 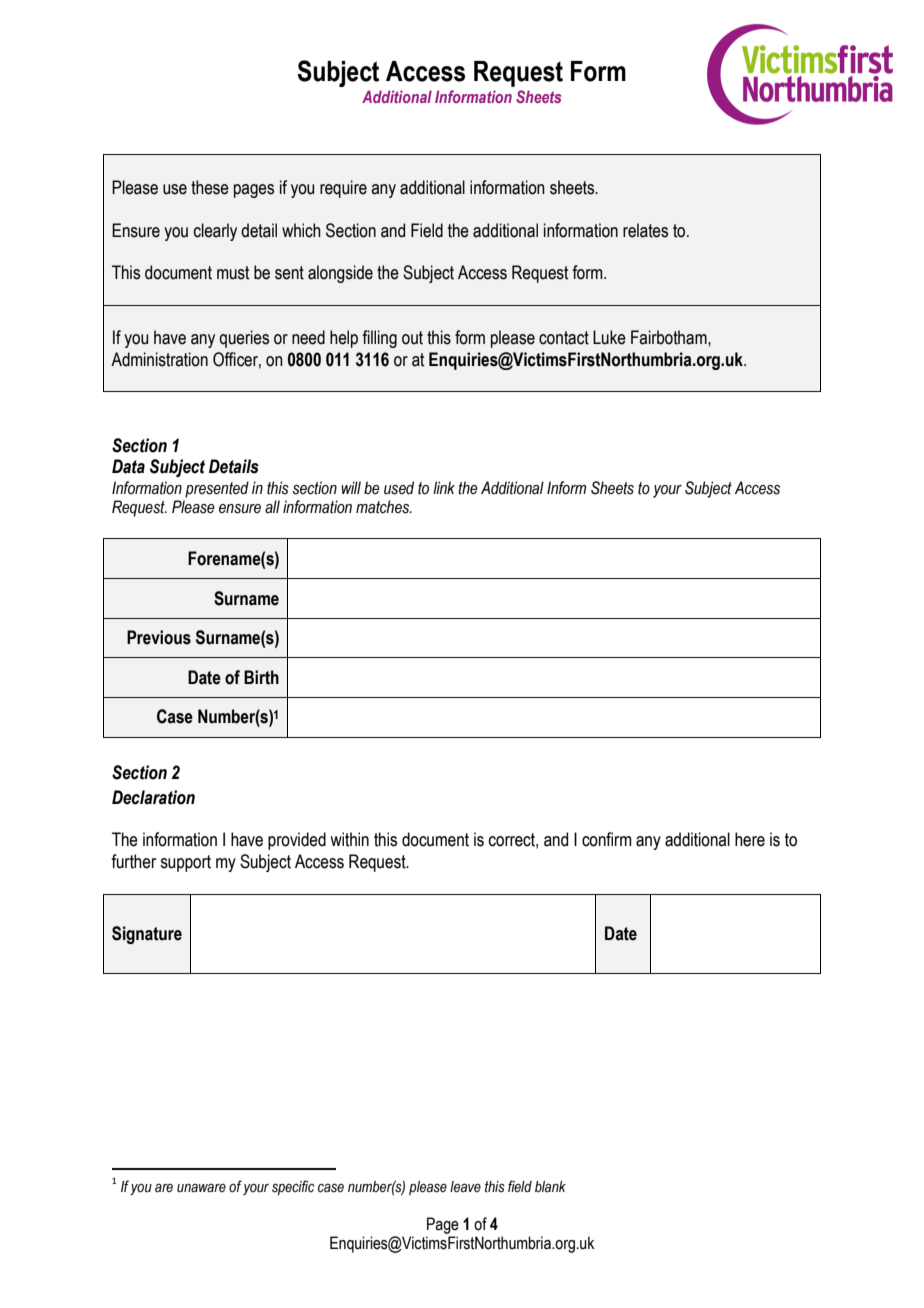 I want to click on leave, so click(x=465, y=1187).
